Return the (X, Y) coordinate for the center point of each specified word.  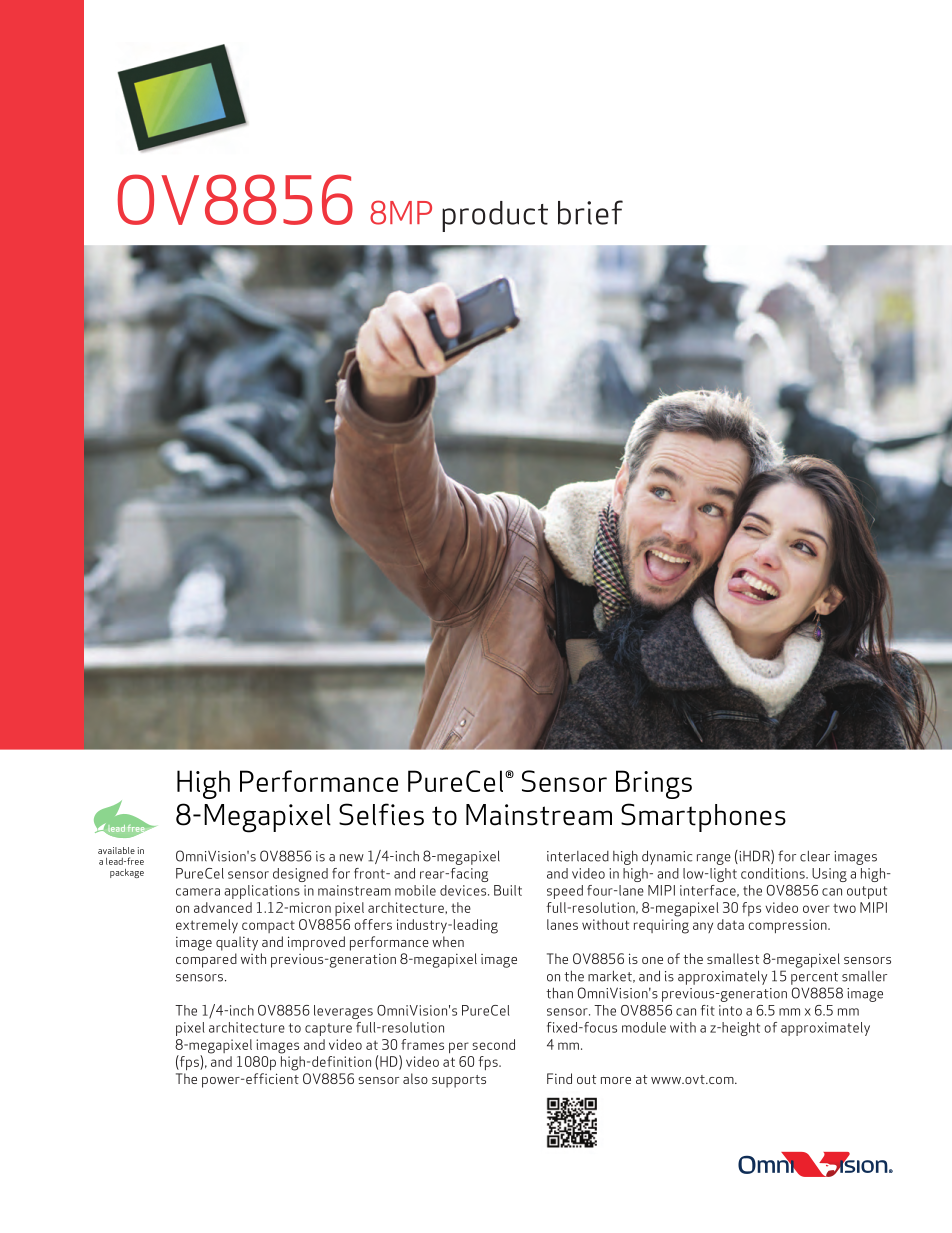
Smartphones (703, 817)
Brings (654, 784)
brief (590, 212)
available (116, 850)
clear (815, 856)
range (714, 859)
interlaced (578, 856)
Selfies (381, 814)
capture (328, 1029)
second (493, 1044)
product (495, 216)
